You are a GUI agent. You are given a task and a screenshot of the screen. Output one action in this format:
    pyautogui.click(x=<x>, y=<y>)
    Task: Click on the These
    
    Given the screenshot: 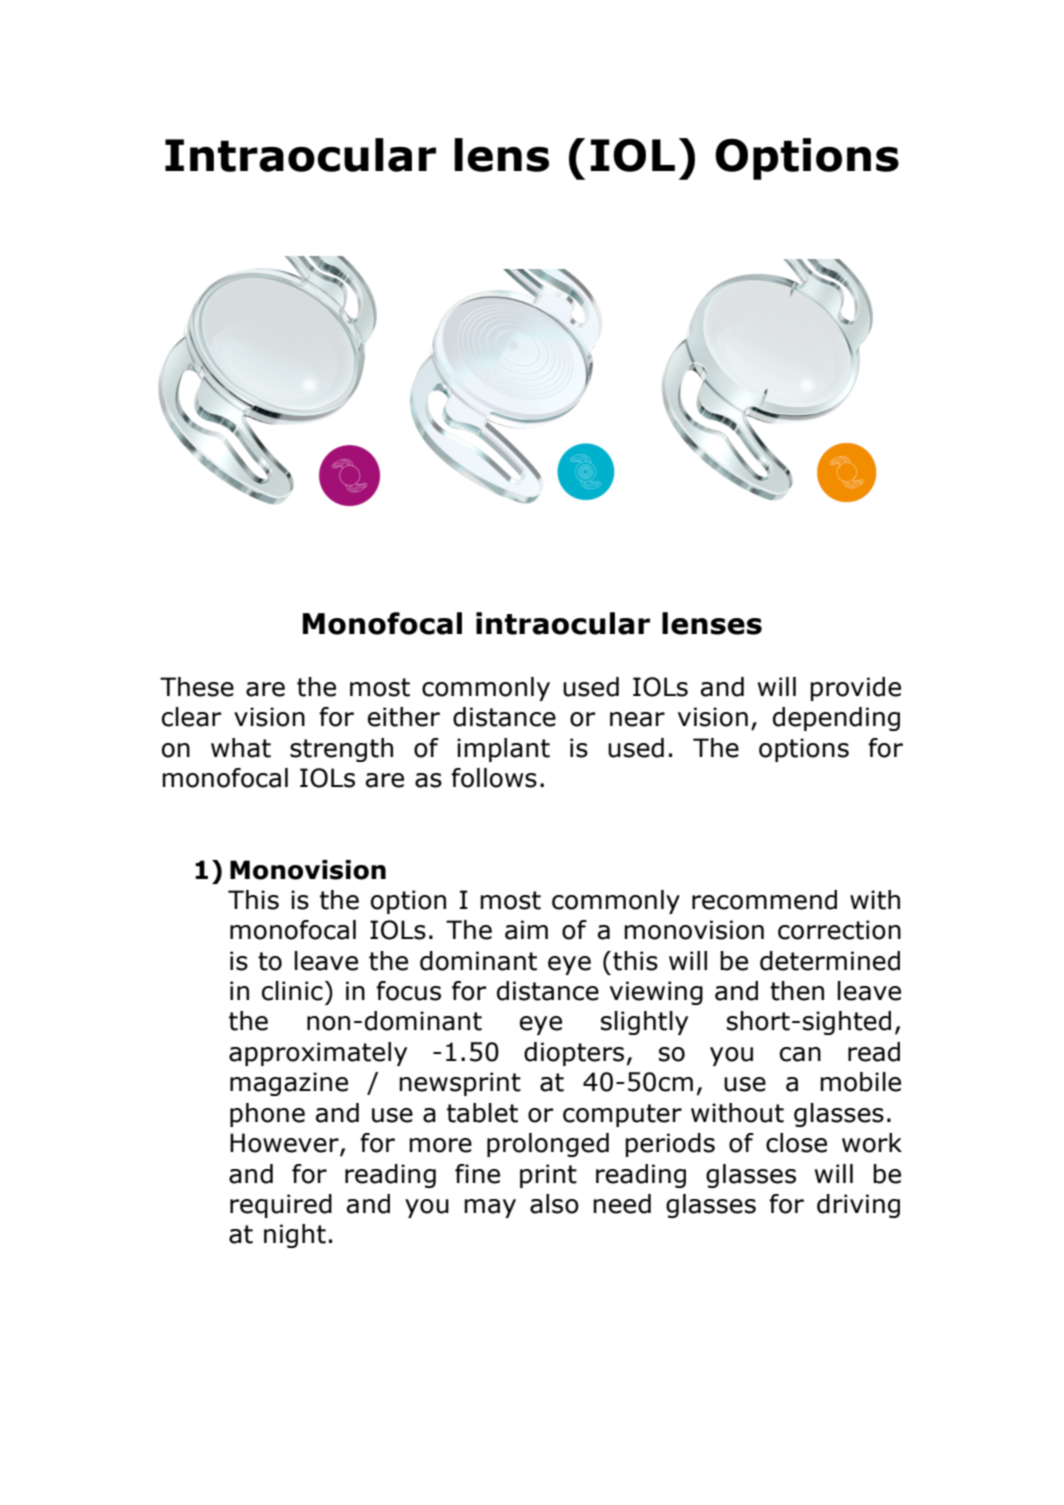 What is the action you would take?
    pyautogui.click(x=197, y=687)
